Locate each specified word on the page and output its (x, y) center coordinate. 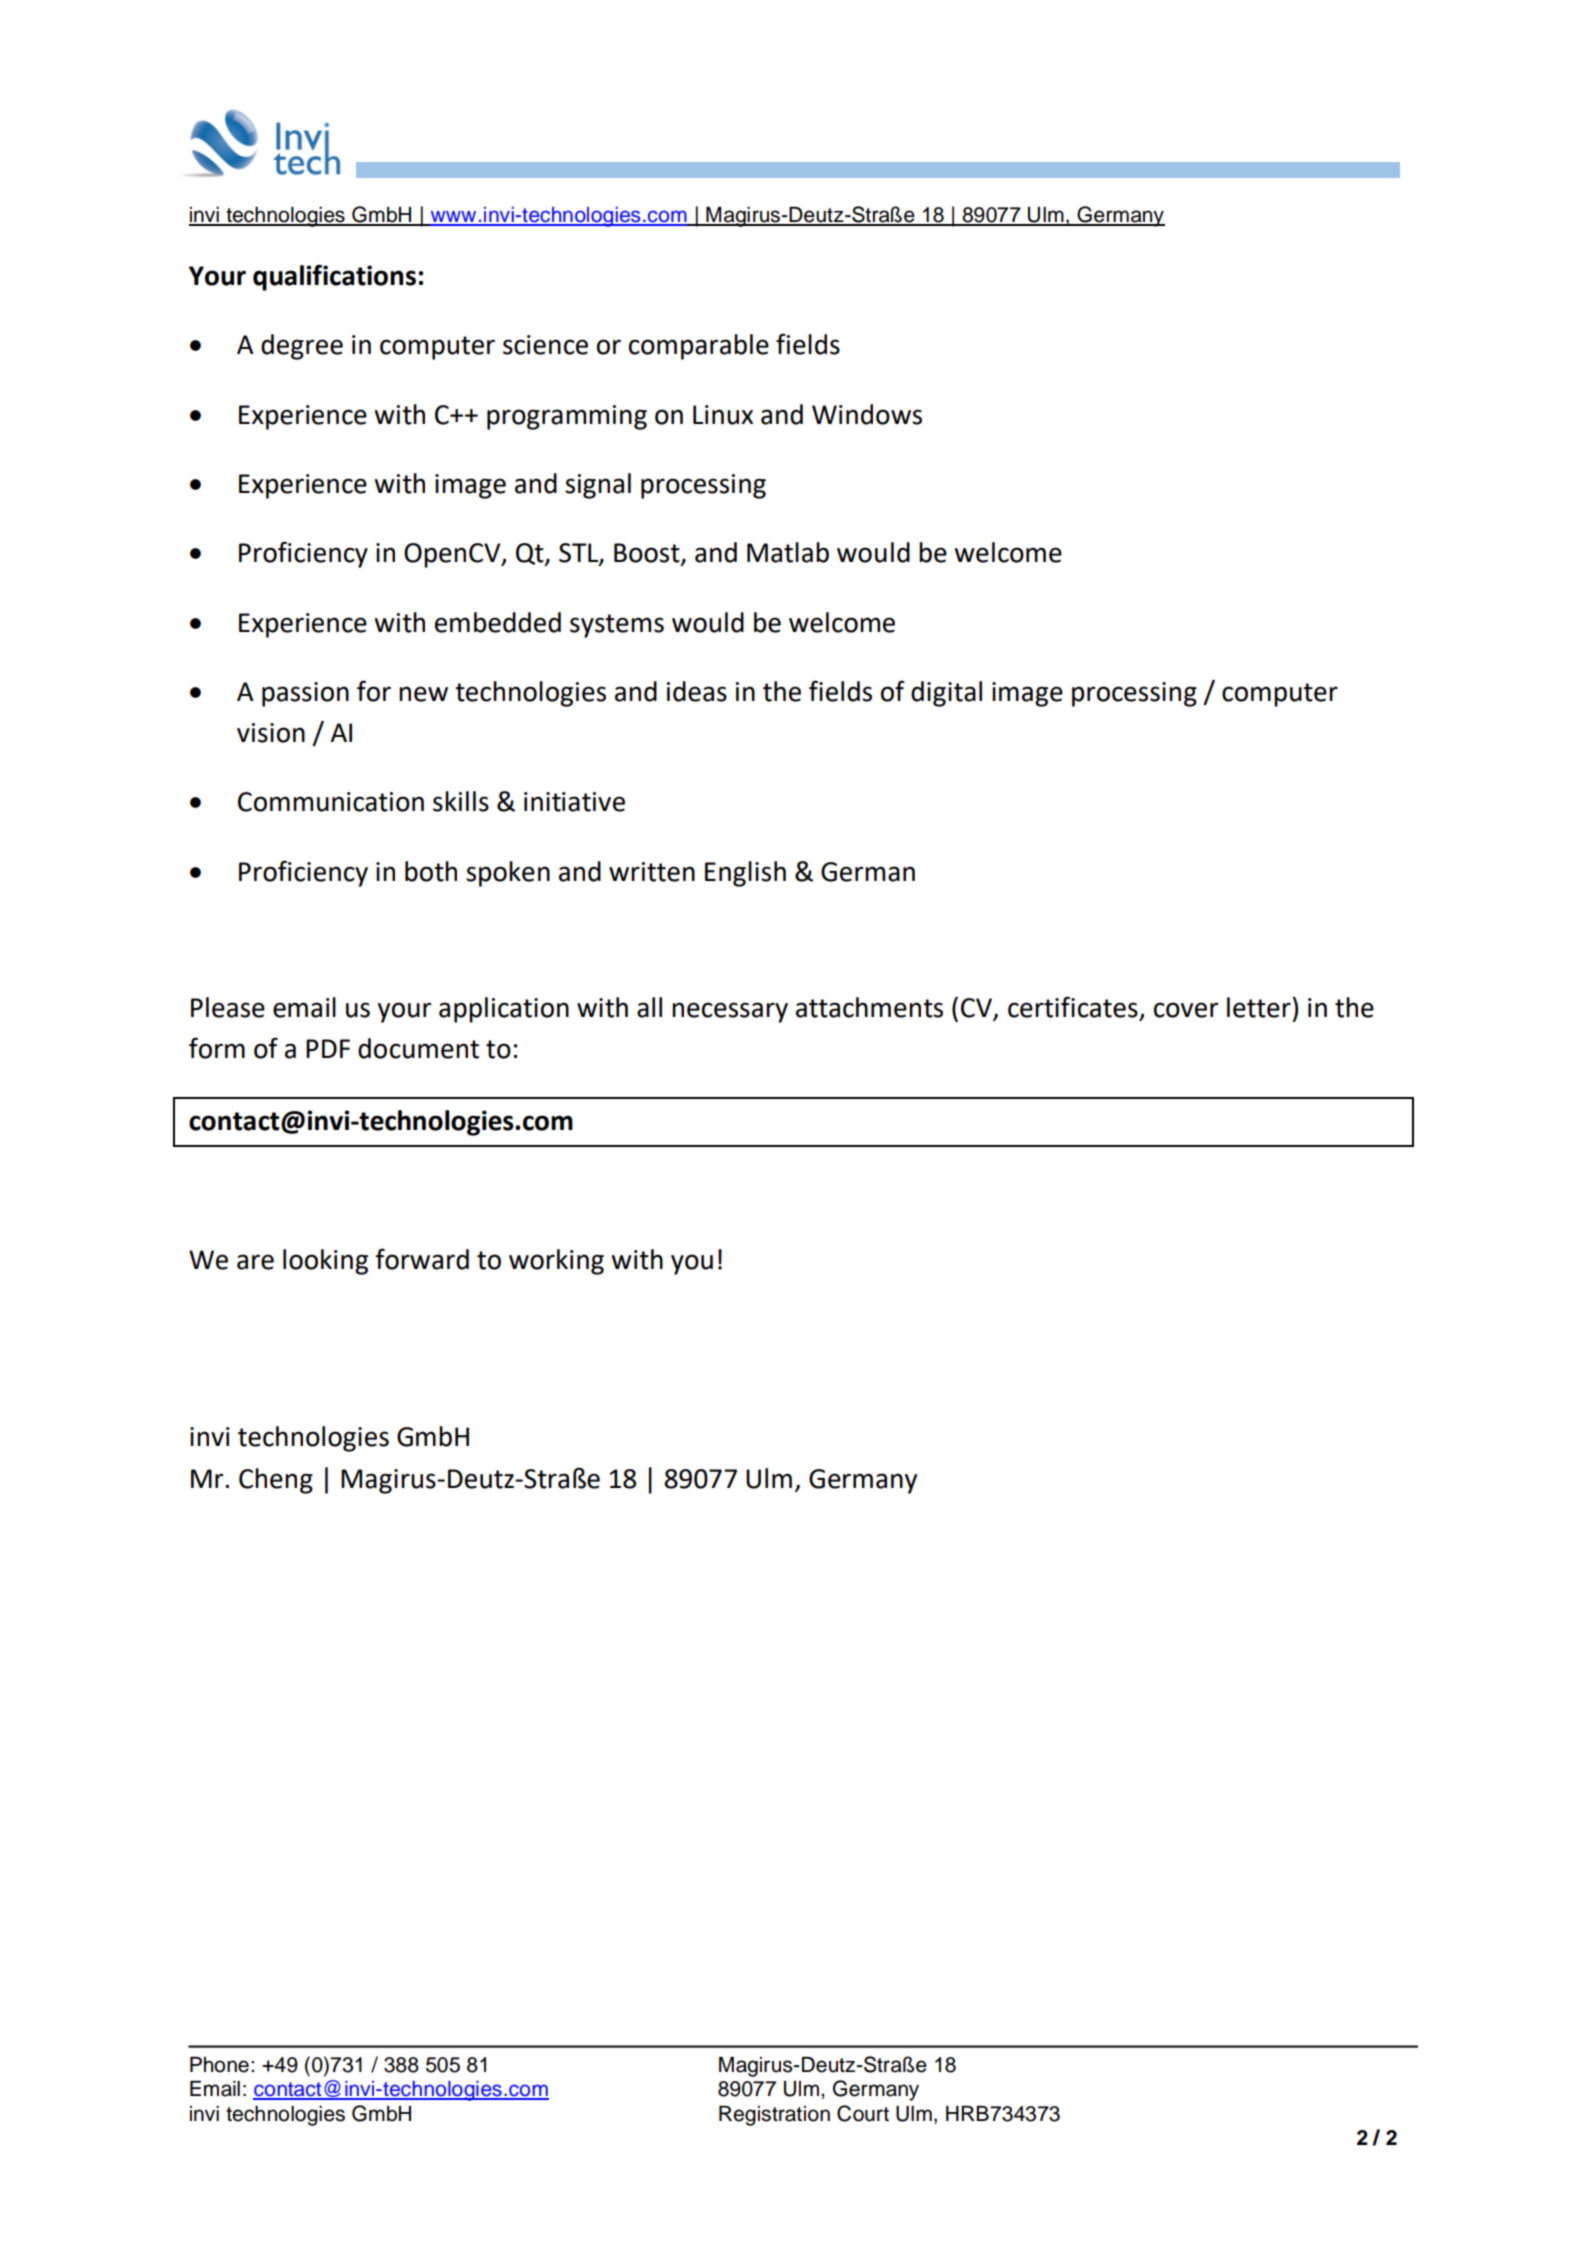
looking (325, 1262)
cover (1186, 1010)
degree (302, 347)
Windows (867, 414)
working (556, 1262)
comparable (699, 347)
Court (863, 2113)
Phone (219, 2065)
